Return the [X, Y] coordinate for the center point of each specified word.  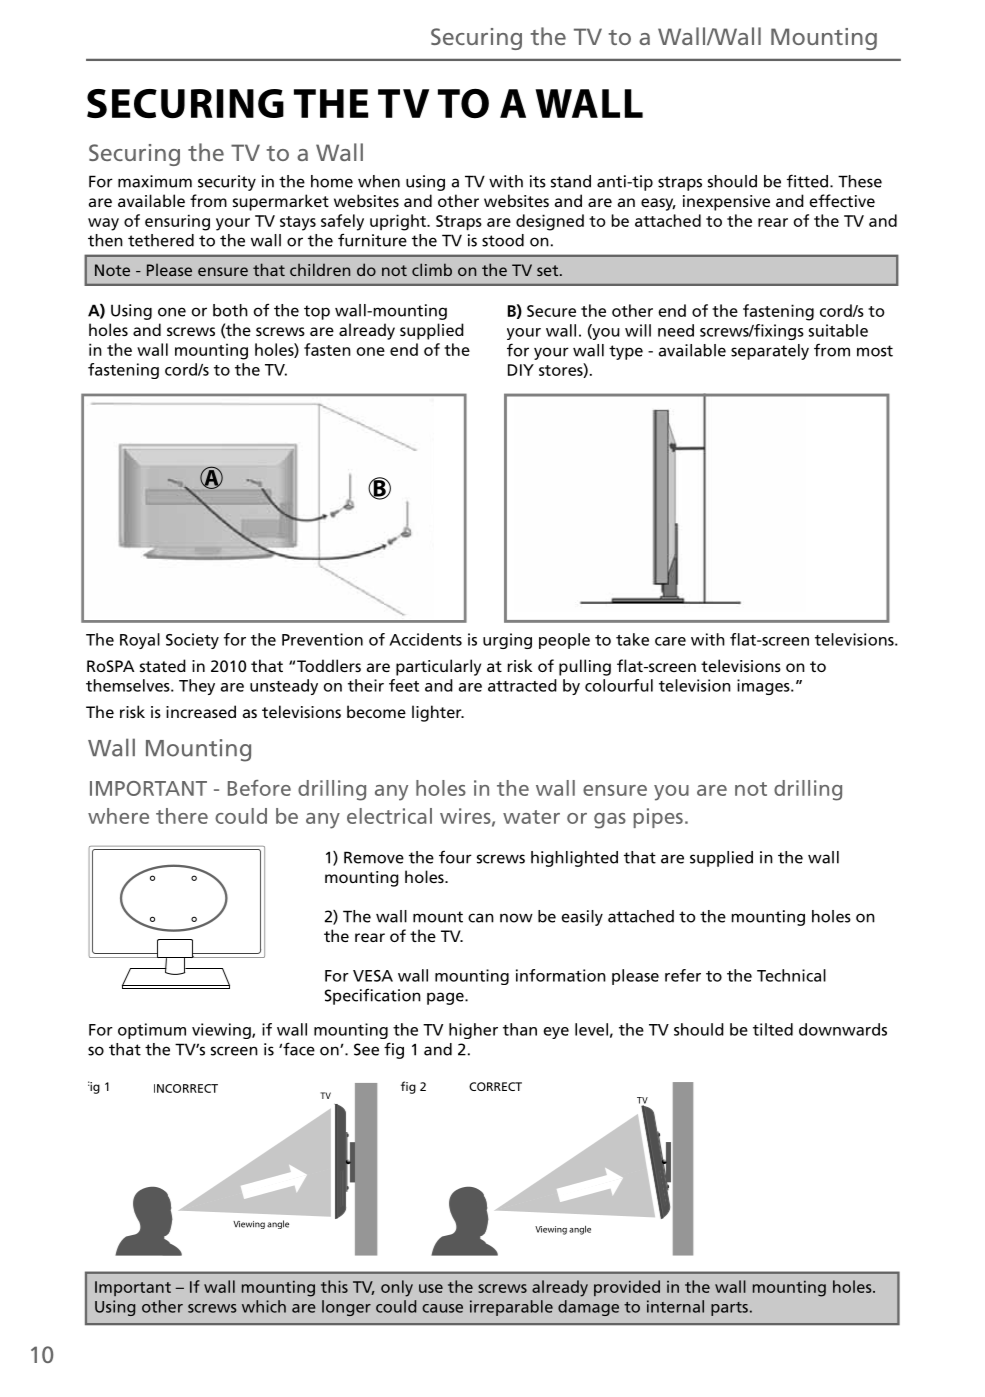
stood [503, 240]
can [481, 918]
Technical [791, 975]
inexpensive [726, 203]
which [264, 1306]
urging [507, 641]
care [670, 641]
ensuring [177, 222]
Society [192, 641]
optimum [152, 1031]
